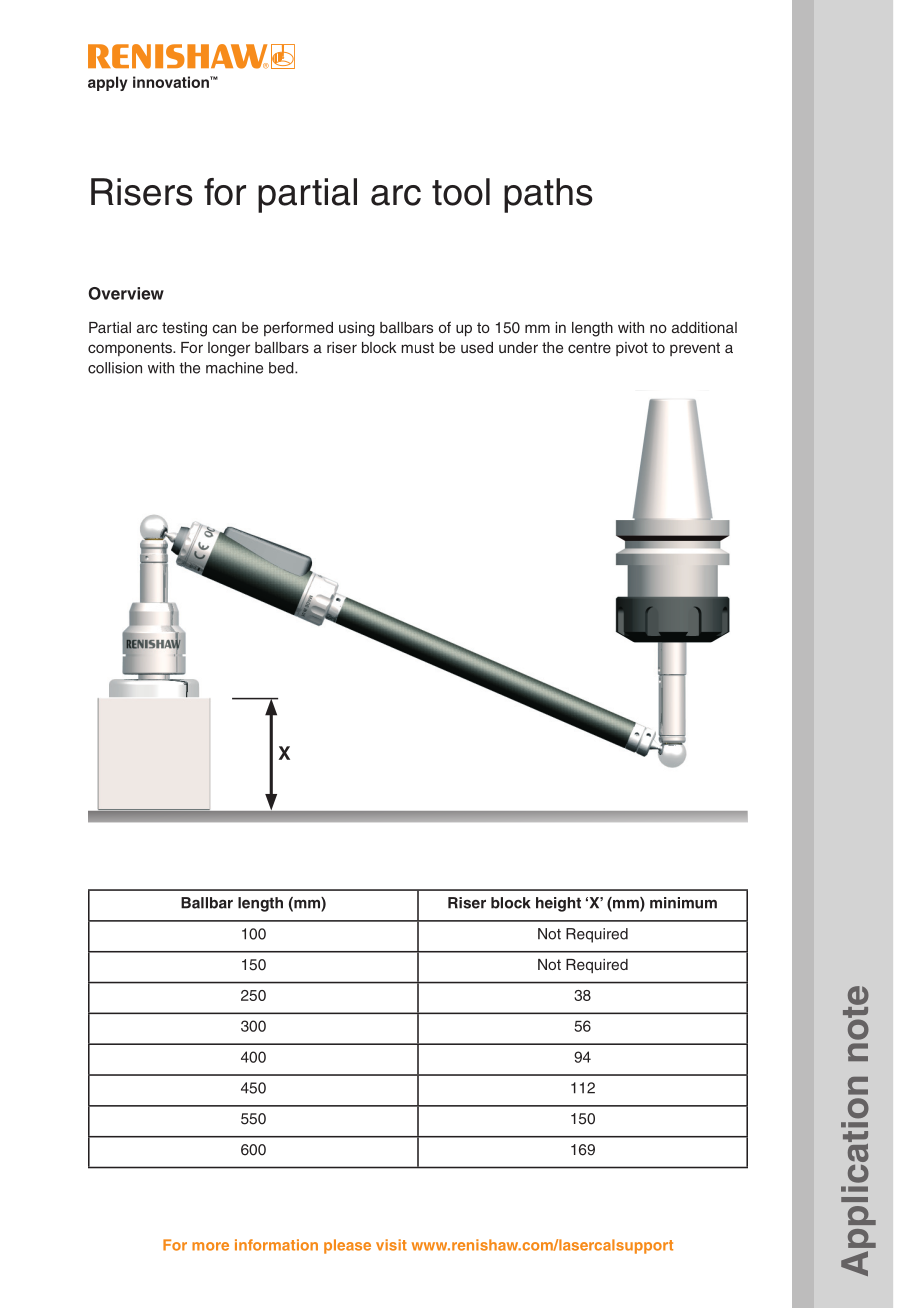 The image size is (924, 1308). I want to click on visit, so click(391, 1245).
